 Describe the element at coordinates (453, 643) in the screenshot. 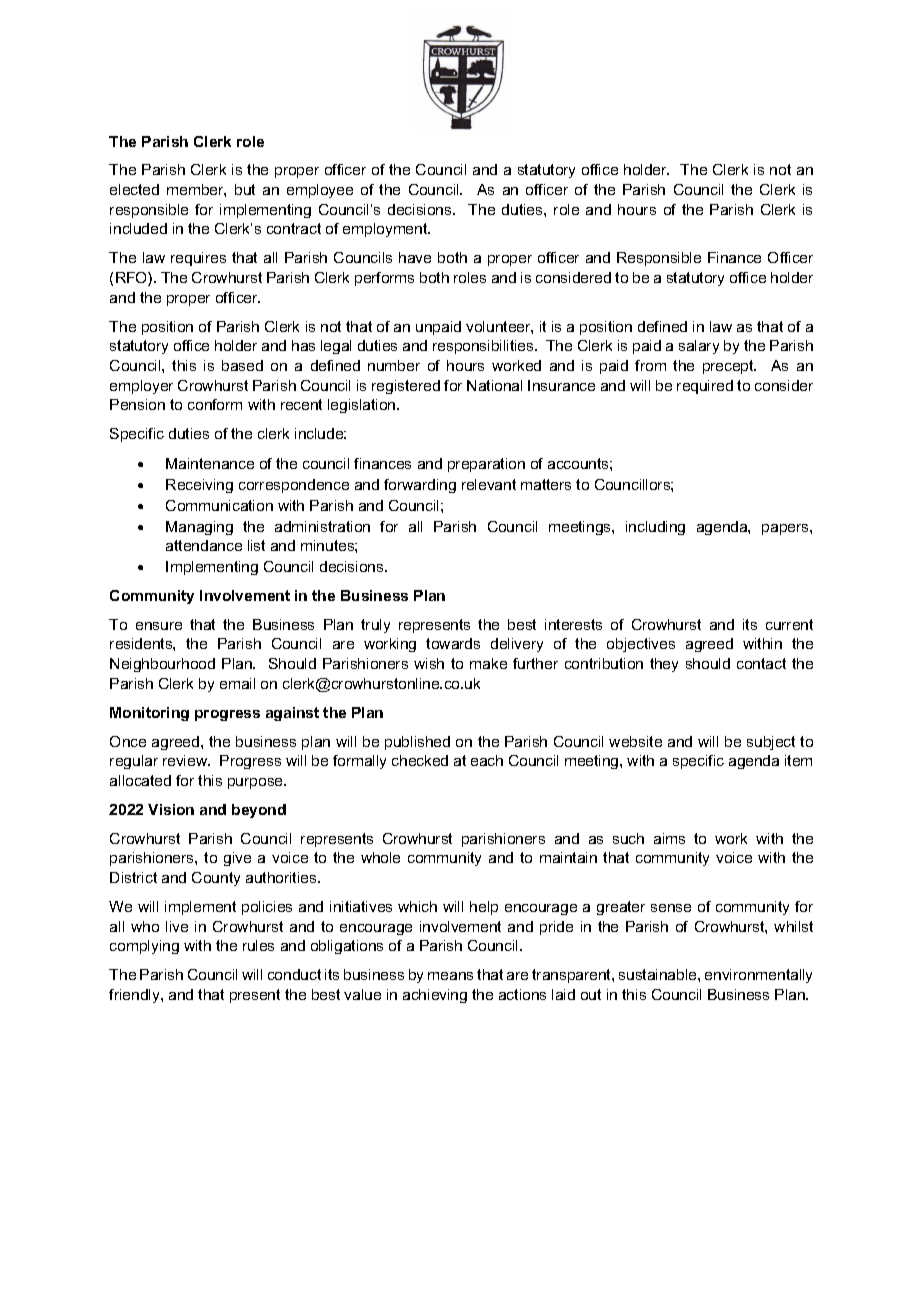

I see `towards` at that location.
